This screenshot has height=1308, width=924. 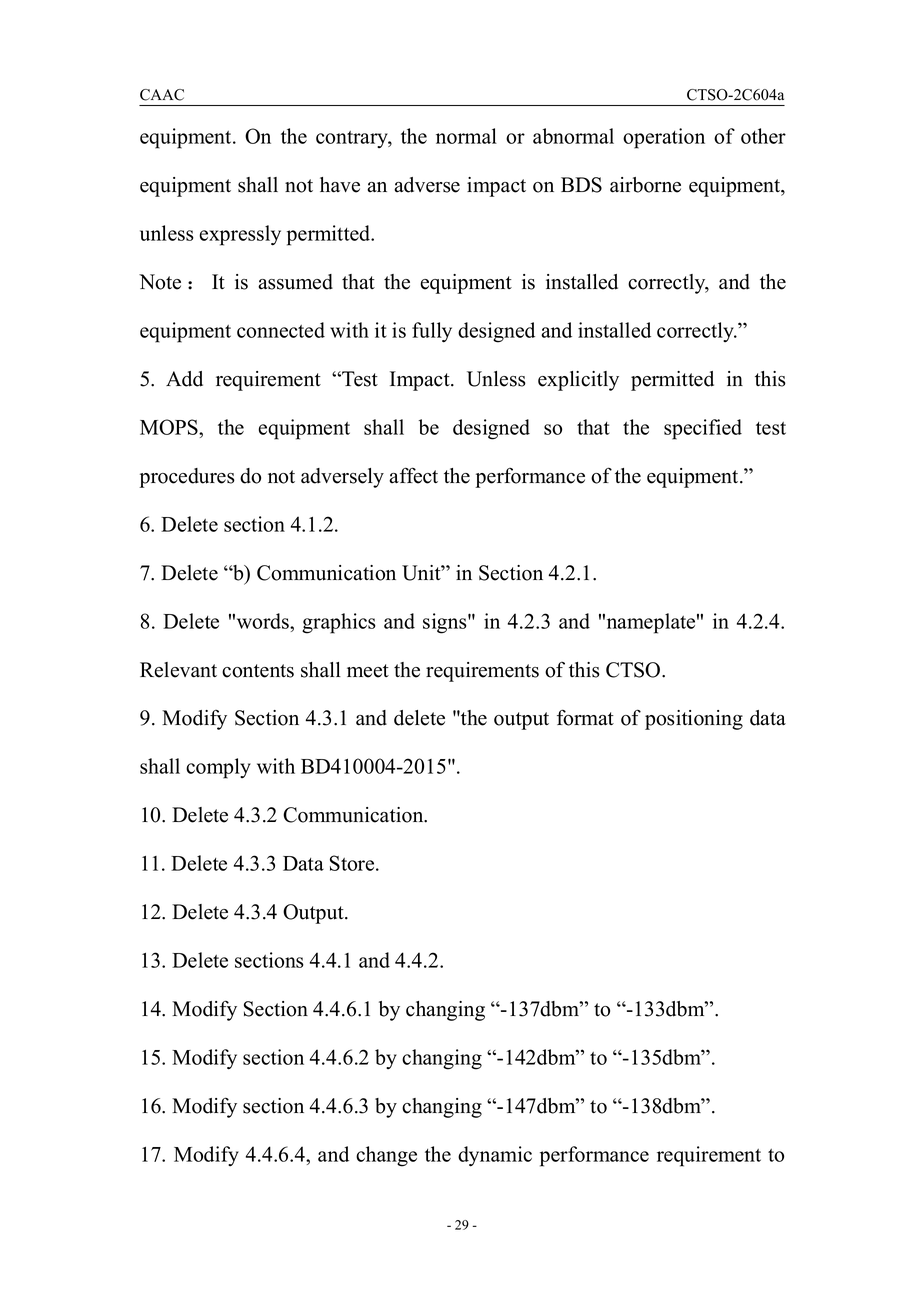 What do you see at coordinates (218, 768) in the screenshot?
I see `comply` at bounding box center [218, 768].
